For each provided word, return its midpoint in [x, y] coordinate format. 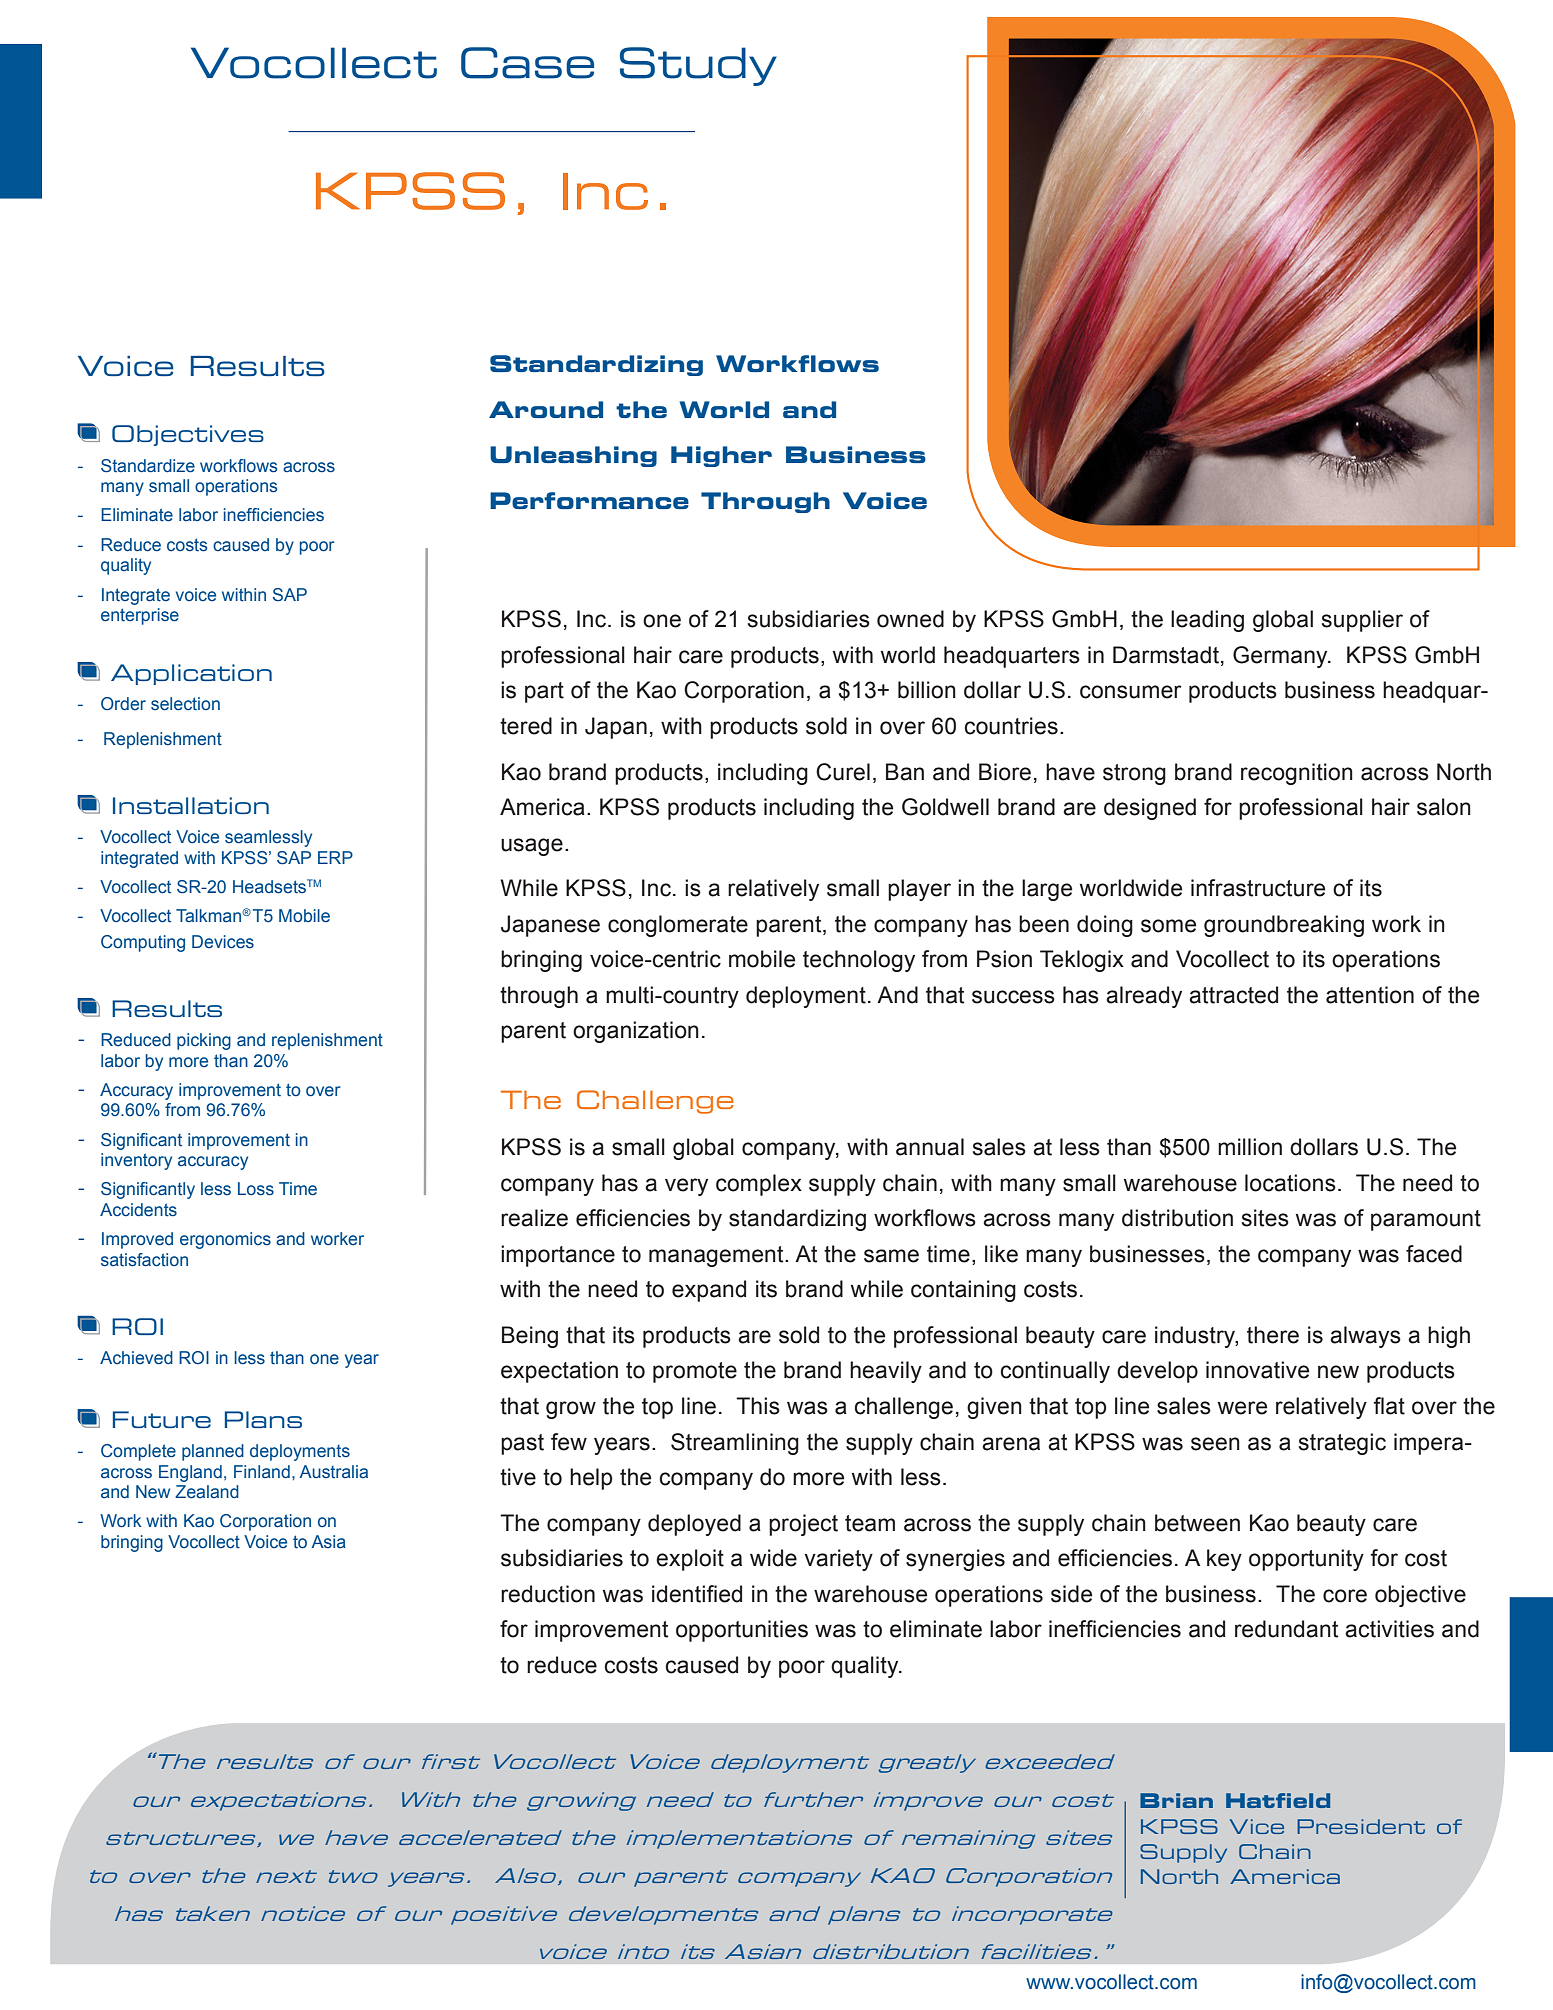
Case [527, 63]
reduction [548, 1594]
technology [859, 961]
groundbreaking [1284, 926]
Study [698, 66]
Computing [143, 943]
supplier [1362, 621]
